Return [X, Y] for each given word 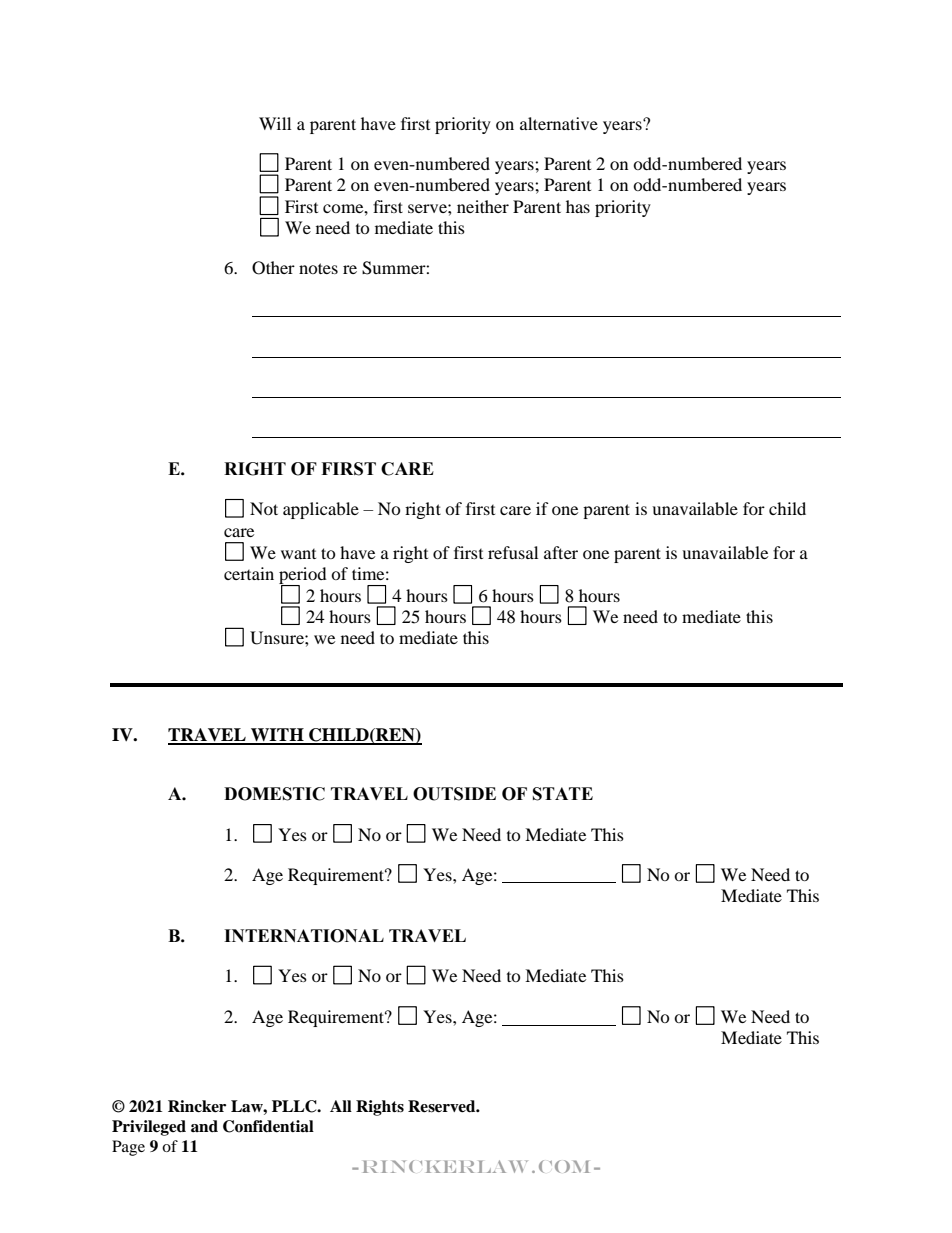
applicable [321, 510]
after [561, 552]
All [341, 1106]
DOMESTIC [274, 794]
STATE [563, 794]
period [303, 577]
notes [318, 268]
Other [273, 268]
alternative [559, 123]
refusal [513, 552]
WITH [277, 736]
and [204, 1126]
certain [249, 573]
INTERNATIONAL [304, 936]
